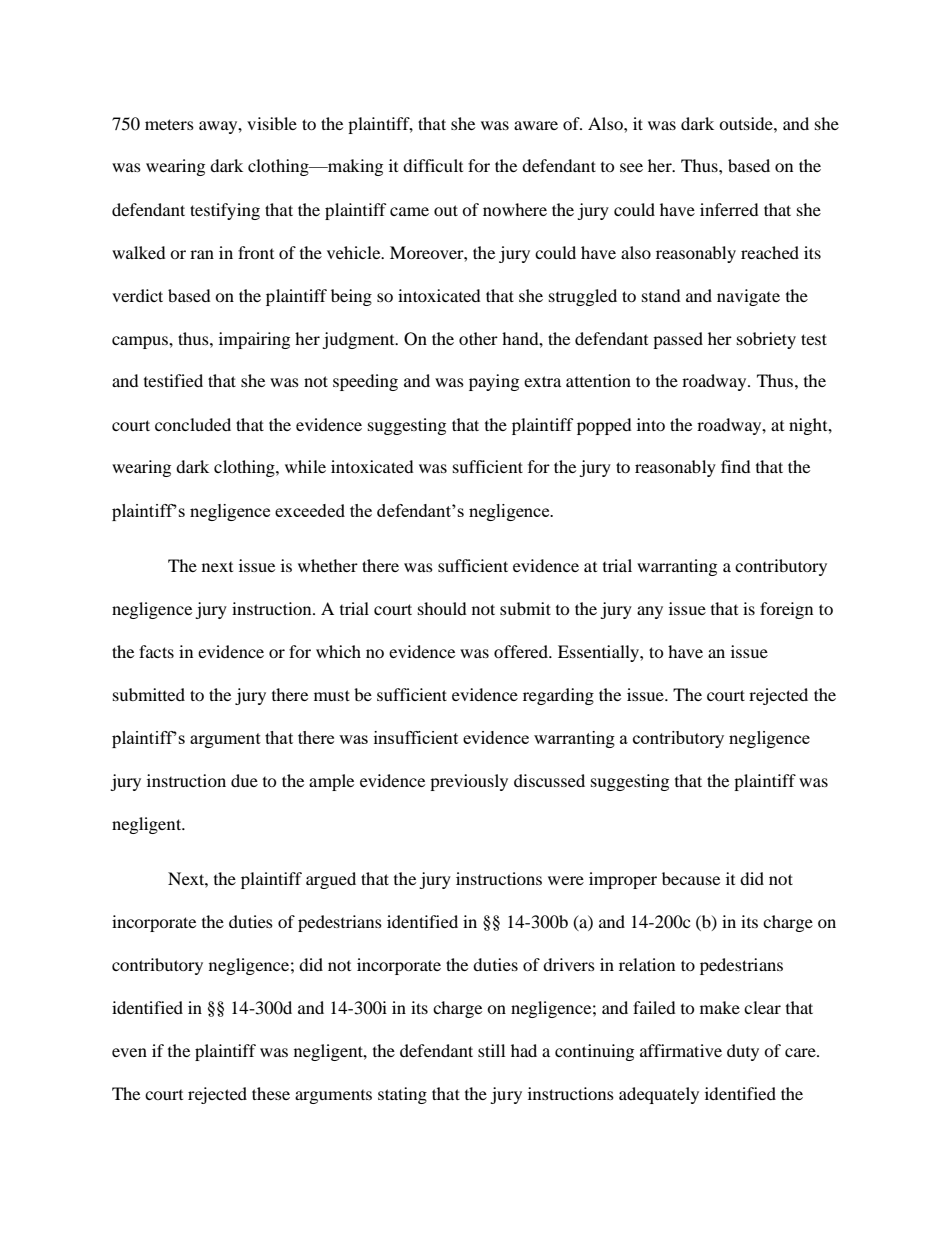 The width and height of the screenshot is (952, 1233). Describe the element at coordinates (678, 340) in the screenshot. I see `passed` at that location.
